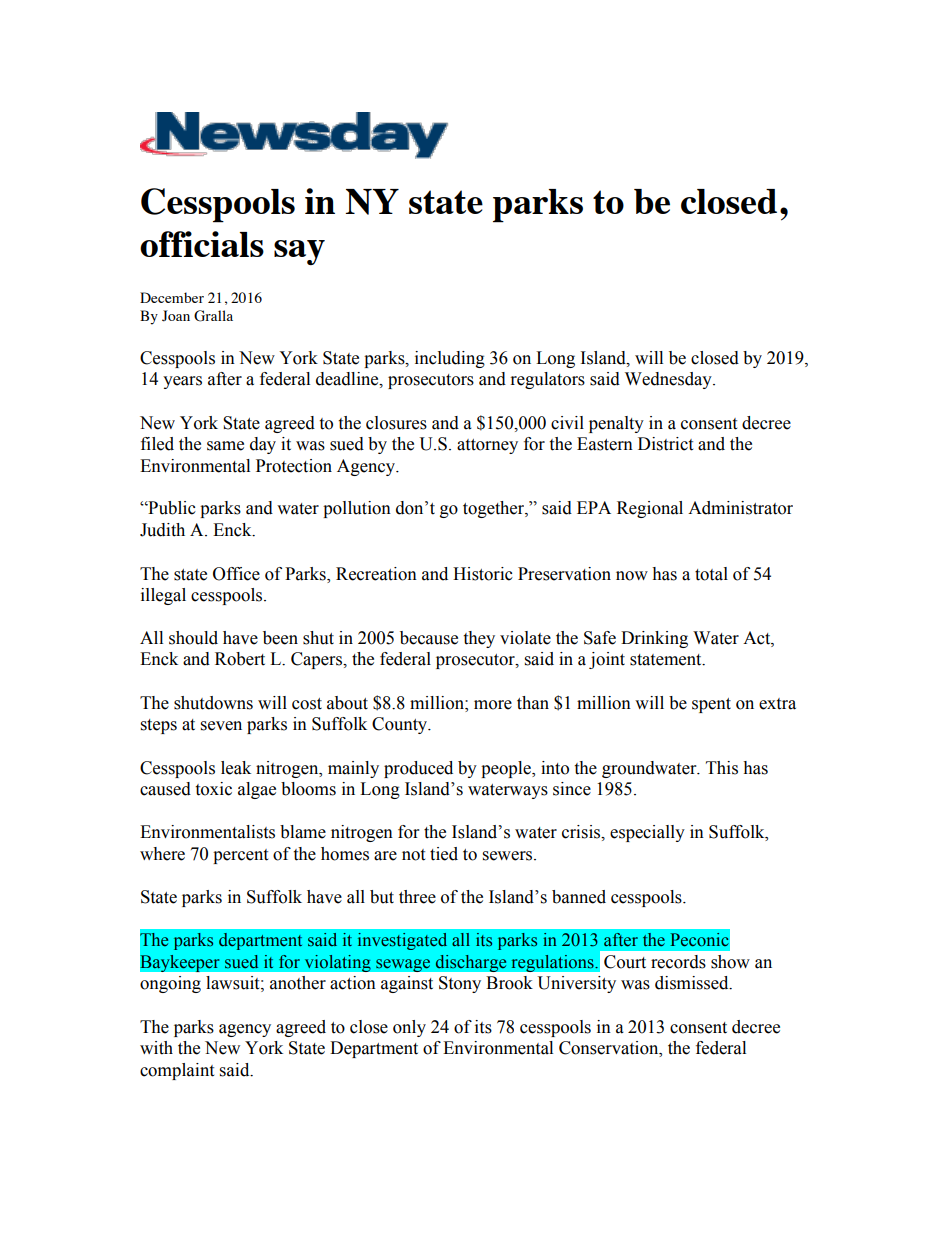  Describe the element at coordinates (202, 244) in the screenshot. I see `officials` at that location.
